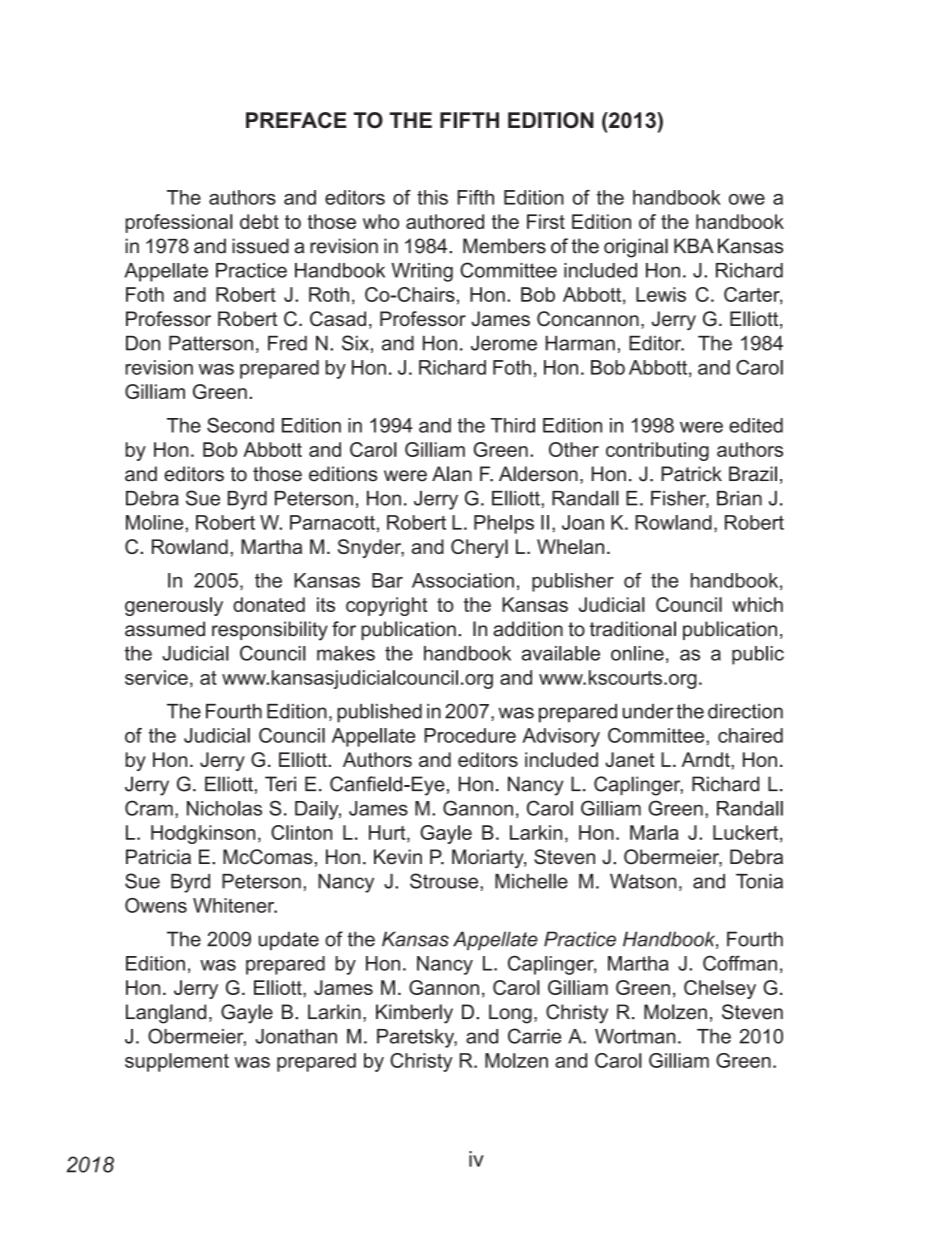 This screenshot has width=952, height=1233. I want to click on Association, so click(463, 580).
